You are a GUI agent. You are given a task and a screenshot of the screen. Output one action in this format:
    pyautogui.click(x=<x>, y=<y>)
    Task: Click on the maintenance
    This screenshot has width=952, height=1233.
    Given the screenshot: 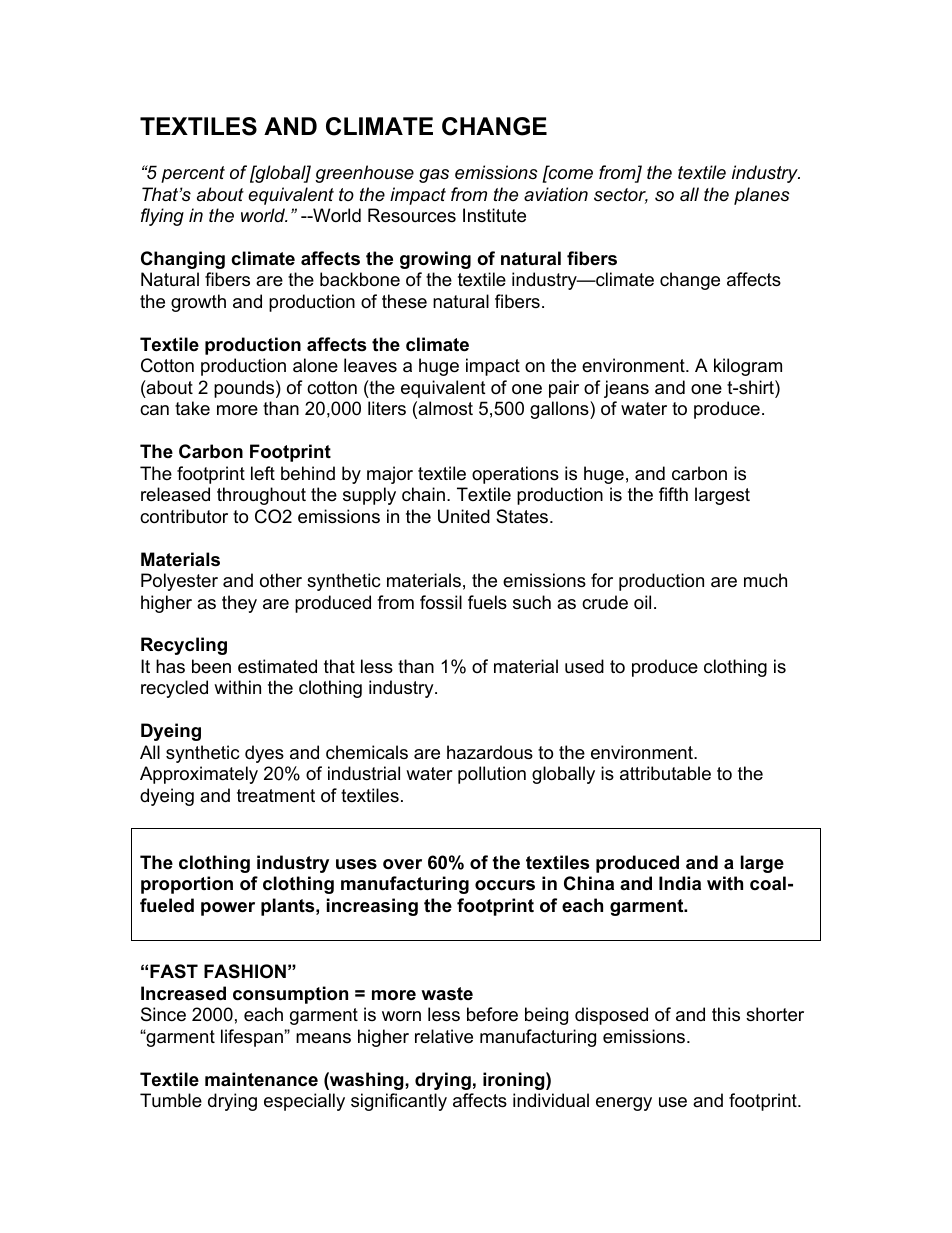 What is the action you would take?
    pyautogui.click(x=261, y=1079)
